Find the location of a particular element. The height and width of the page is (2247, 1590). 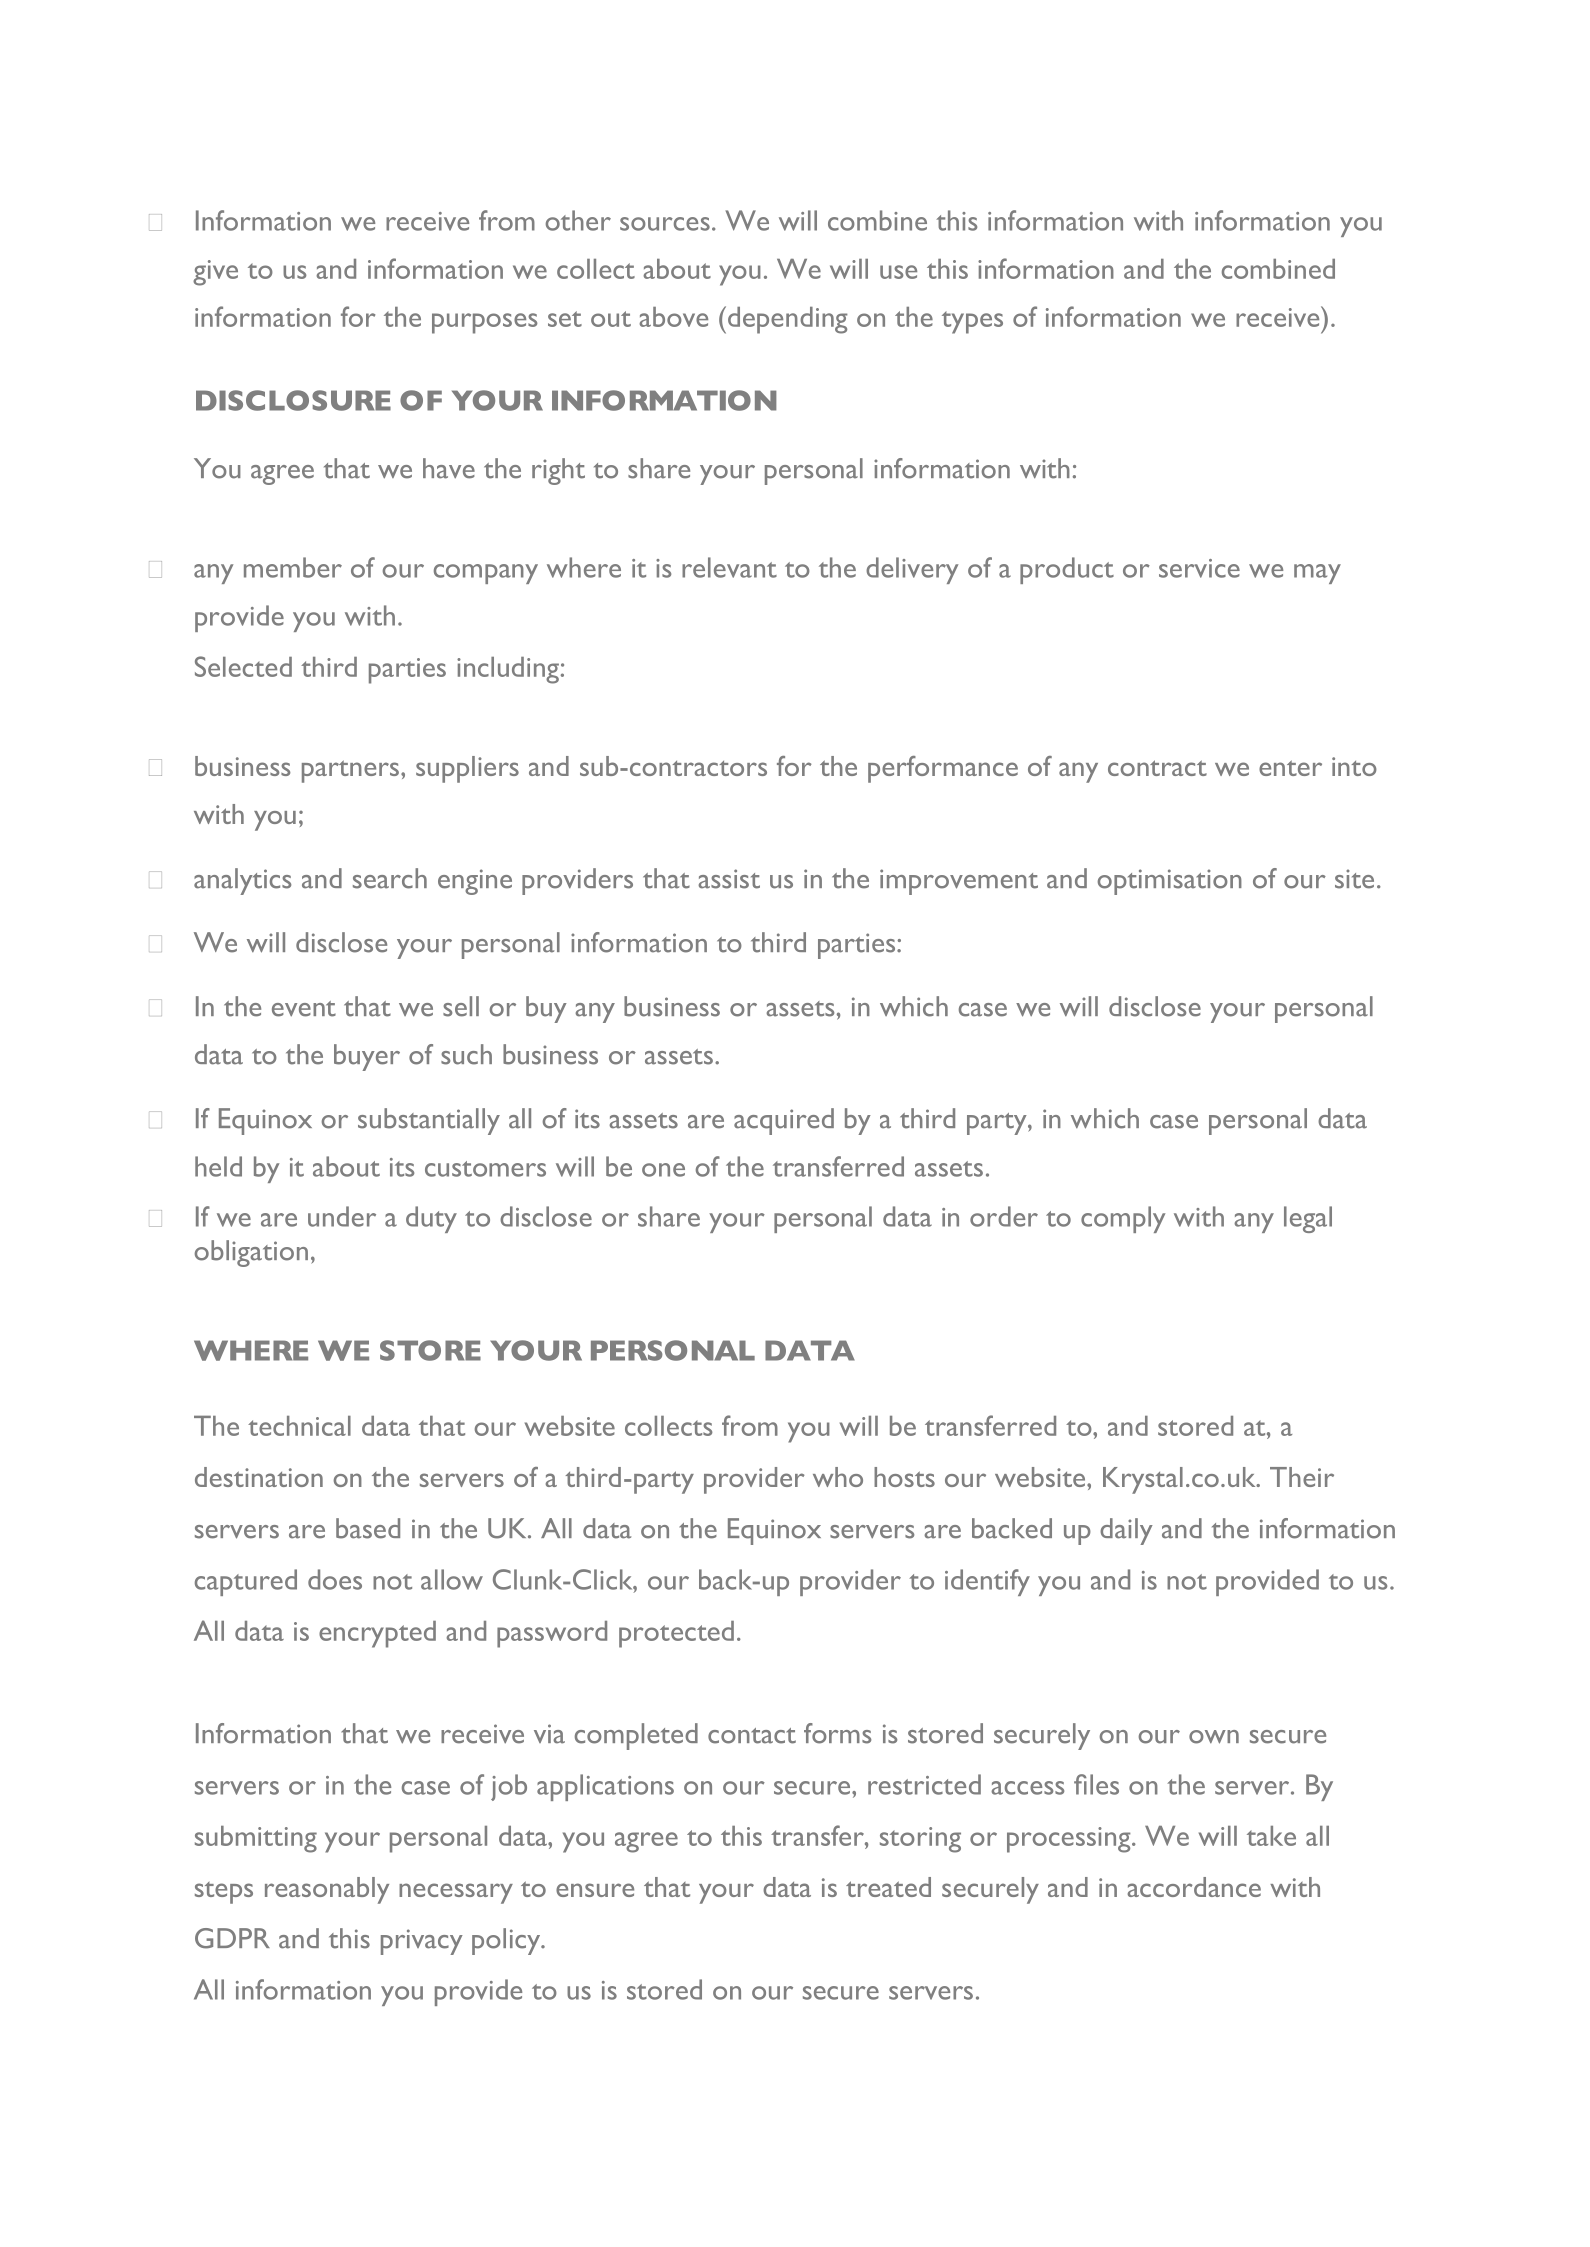

enter is located at coordinates (1290, 768).
